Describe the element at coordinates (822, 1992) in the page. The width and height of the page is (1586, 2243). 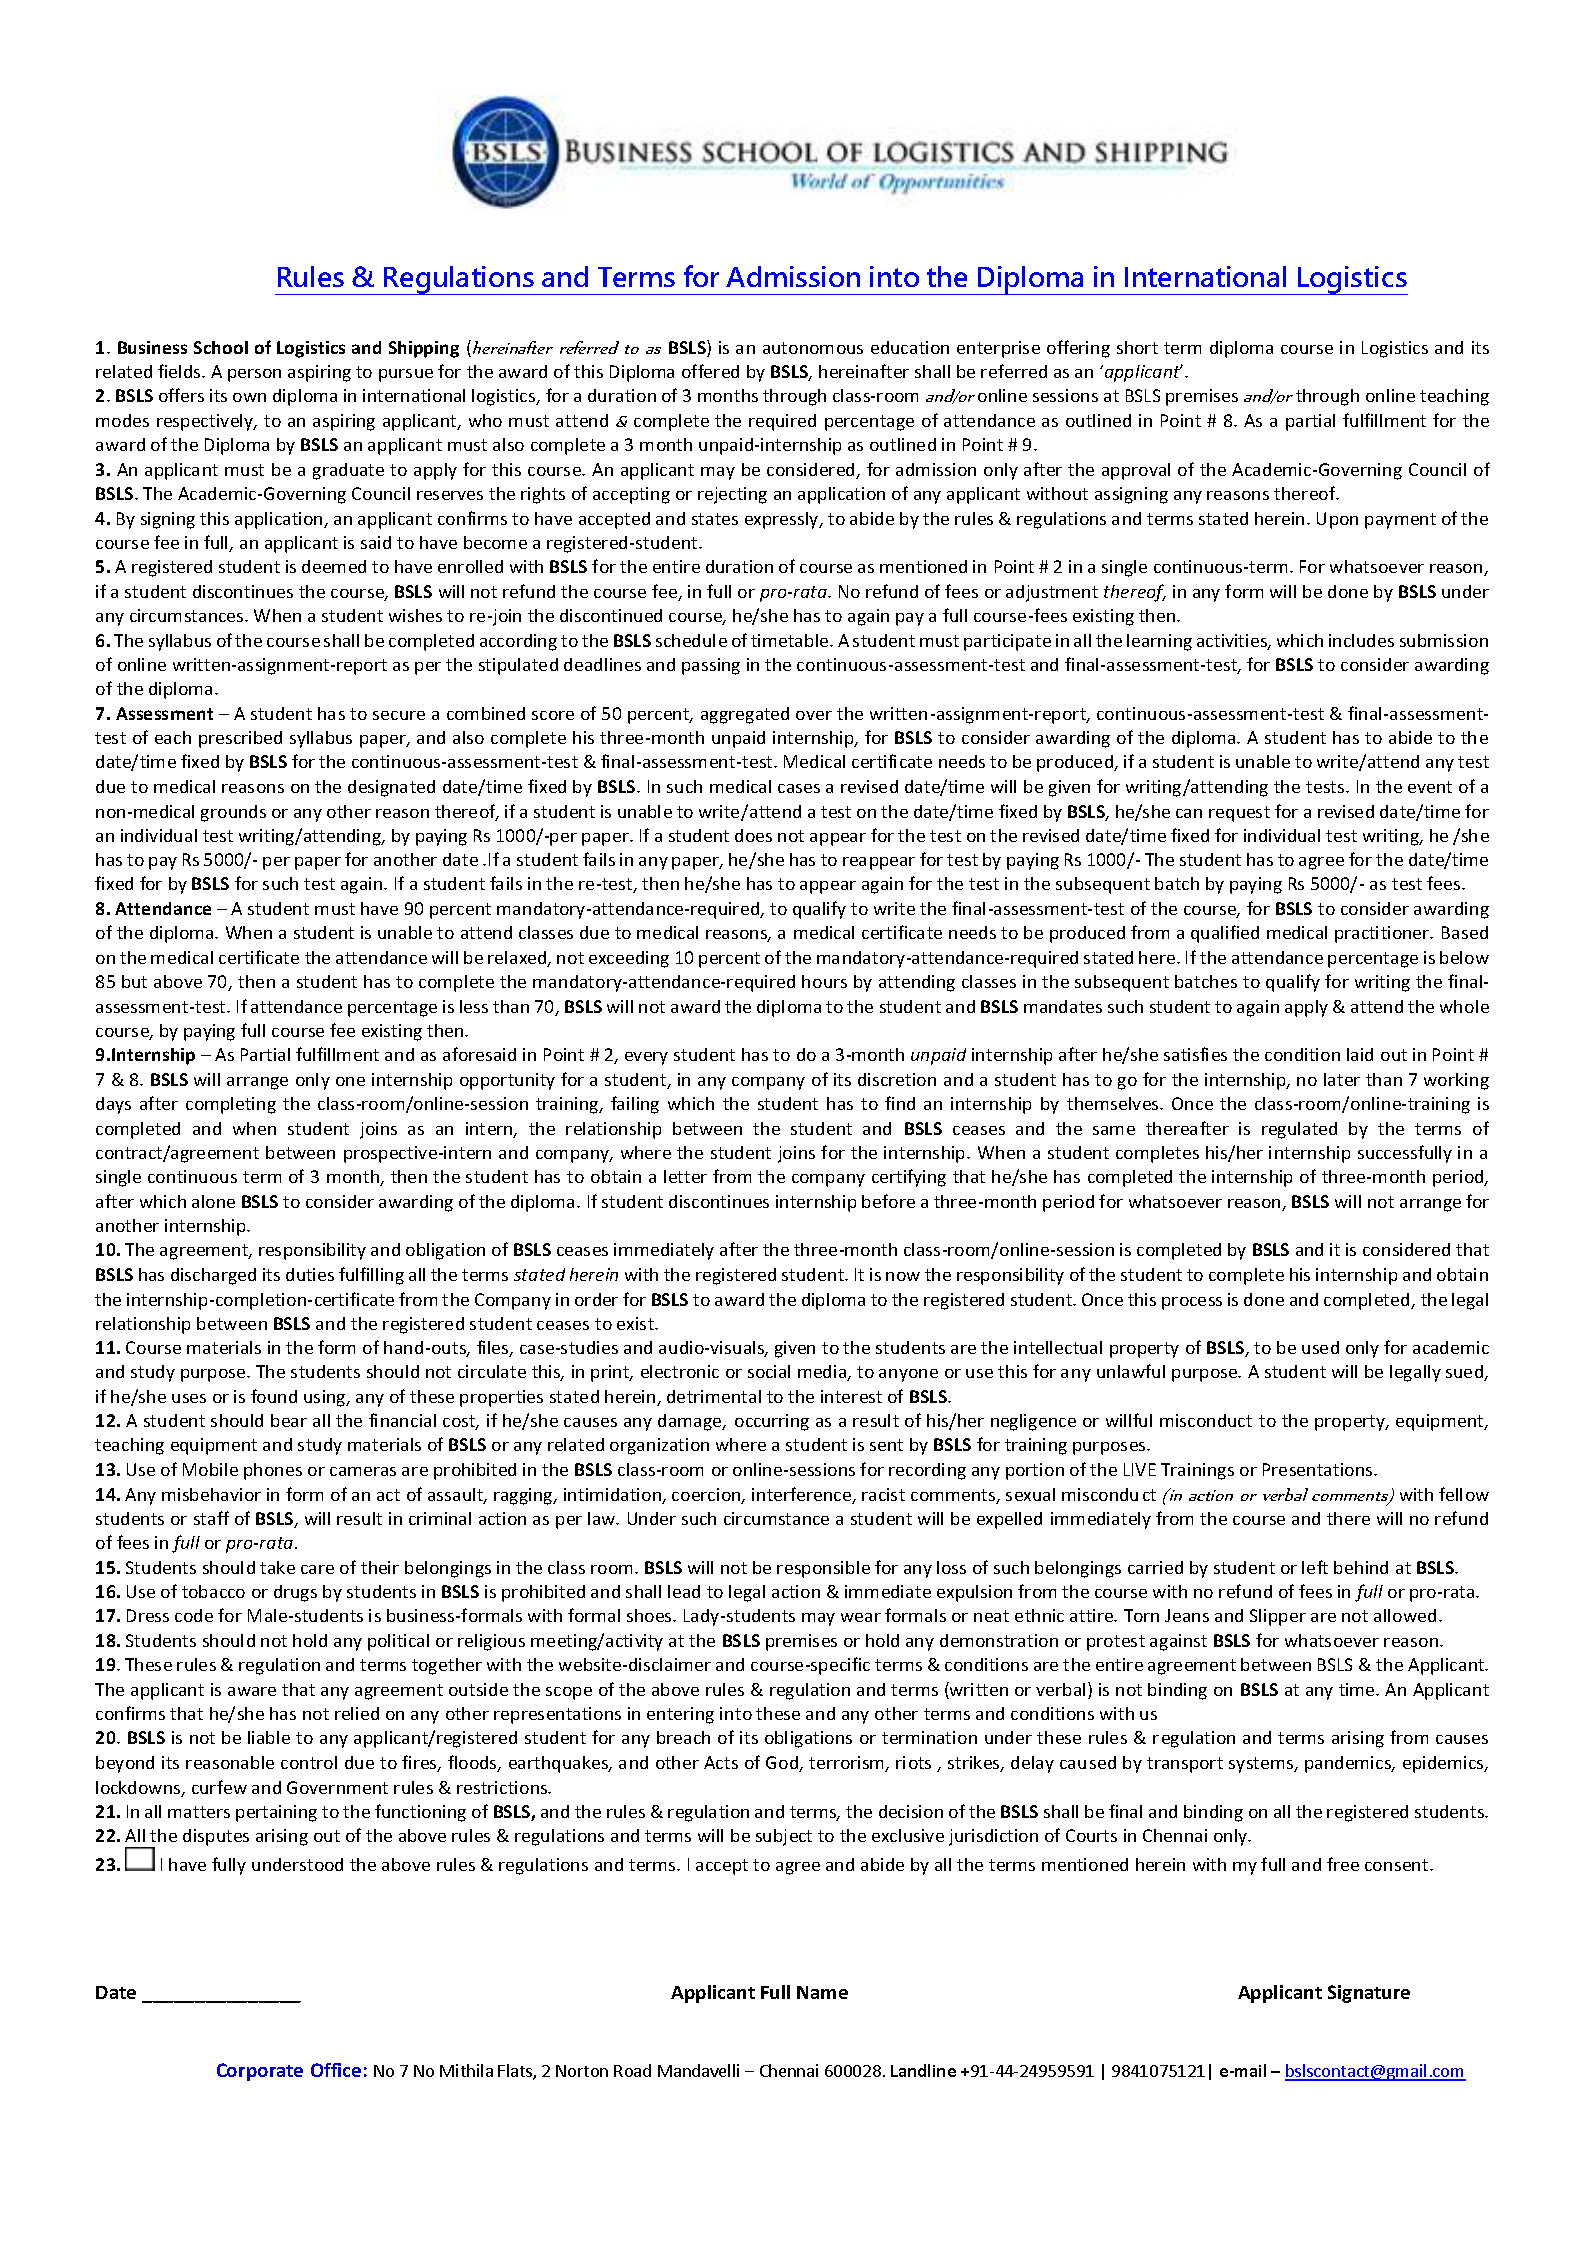
I see `Name` at that location.
